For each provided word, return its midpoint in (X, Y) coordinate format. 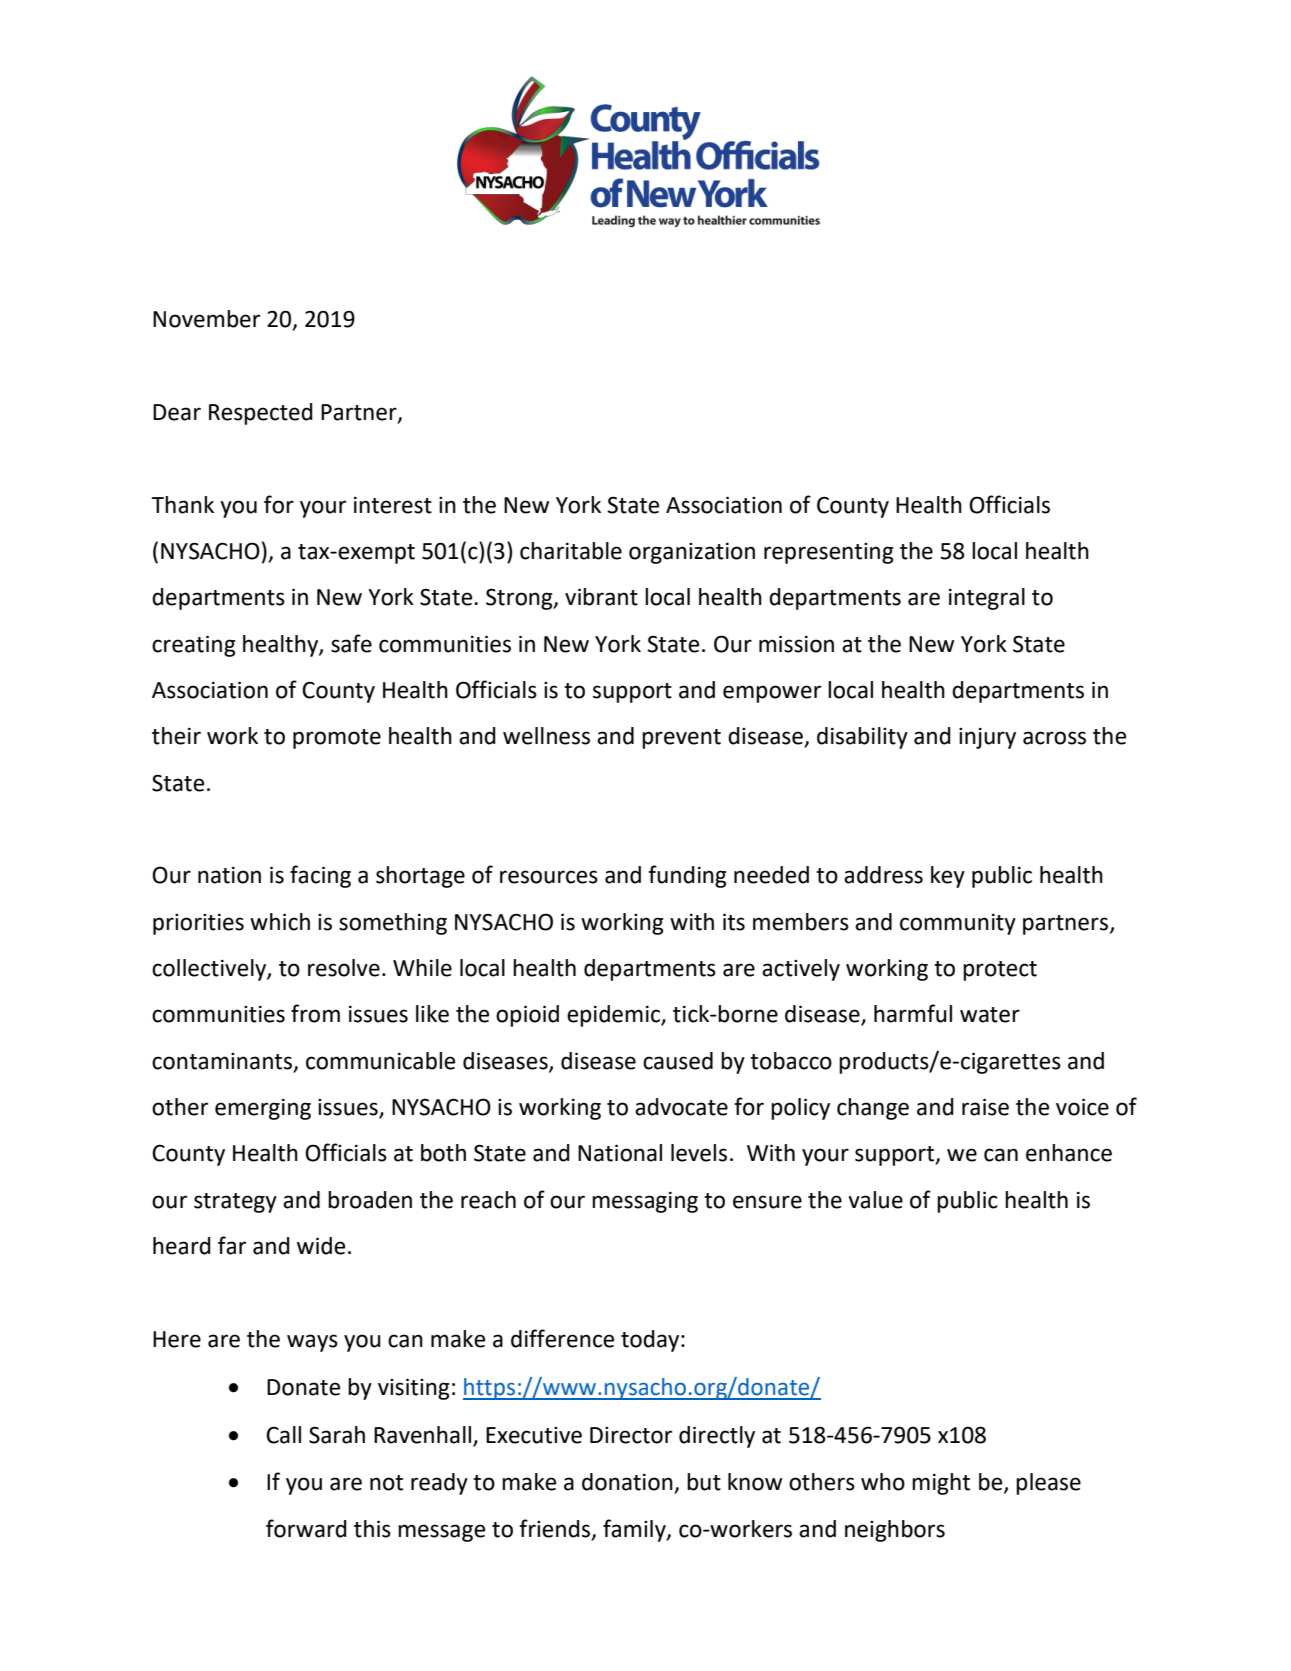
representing (829, 553)
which (280, 922)
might (941, 1484)
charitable (571, 551)
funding (687, 876)
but (704, 1482)
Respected (261, 414)
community (958, 924)
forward (306, 1528)
